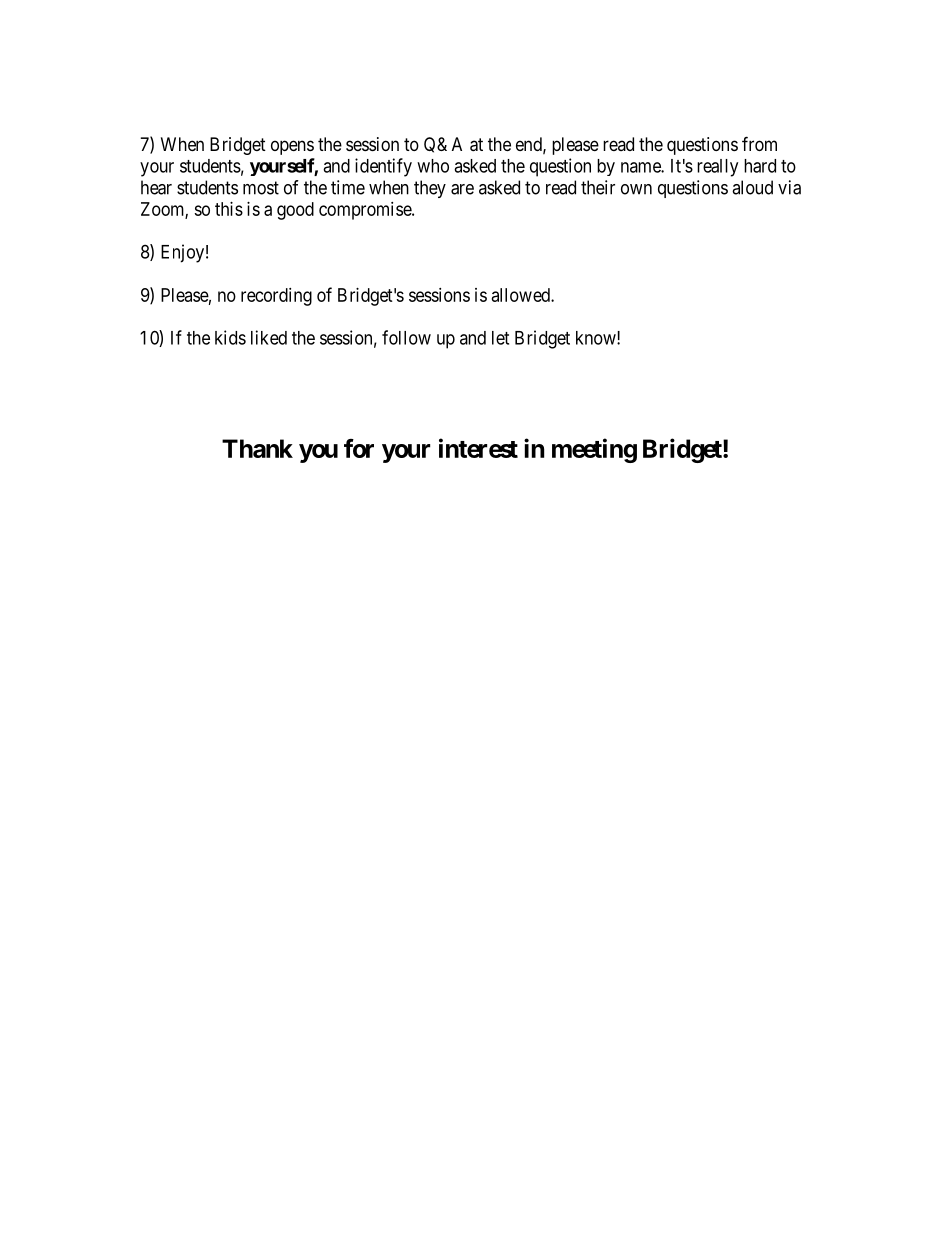  Describe the element at coordinates (366, 211) in the screenshot. I see `compromise` at that location.
